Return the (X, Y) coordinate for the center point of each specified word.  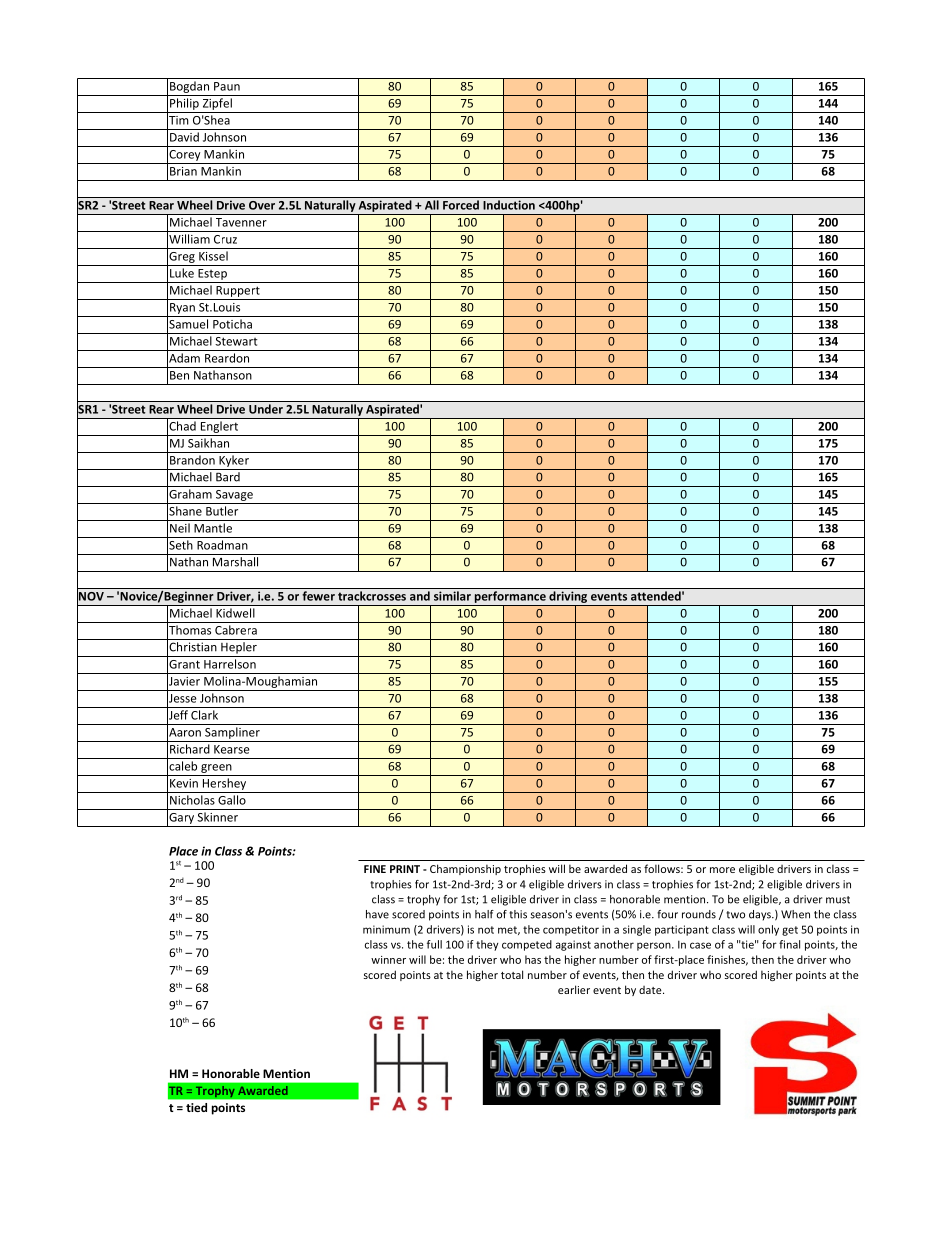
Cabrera (236, 630)
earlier (574, 989)
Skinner (217, 817)
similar (452, 596)
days (761, 915)
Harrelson (230, 664)
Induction (509, 205)
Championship (465, 869)
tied (196, 1107)
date (651, 990)
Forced (461, 205)
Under (266, 409)
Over (262, 205)
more (722, 870)
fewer (318, 596)
